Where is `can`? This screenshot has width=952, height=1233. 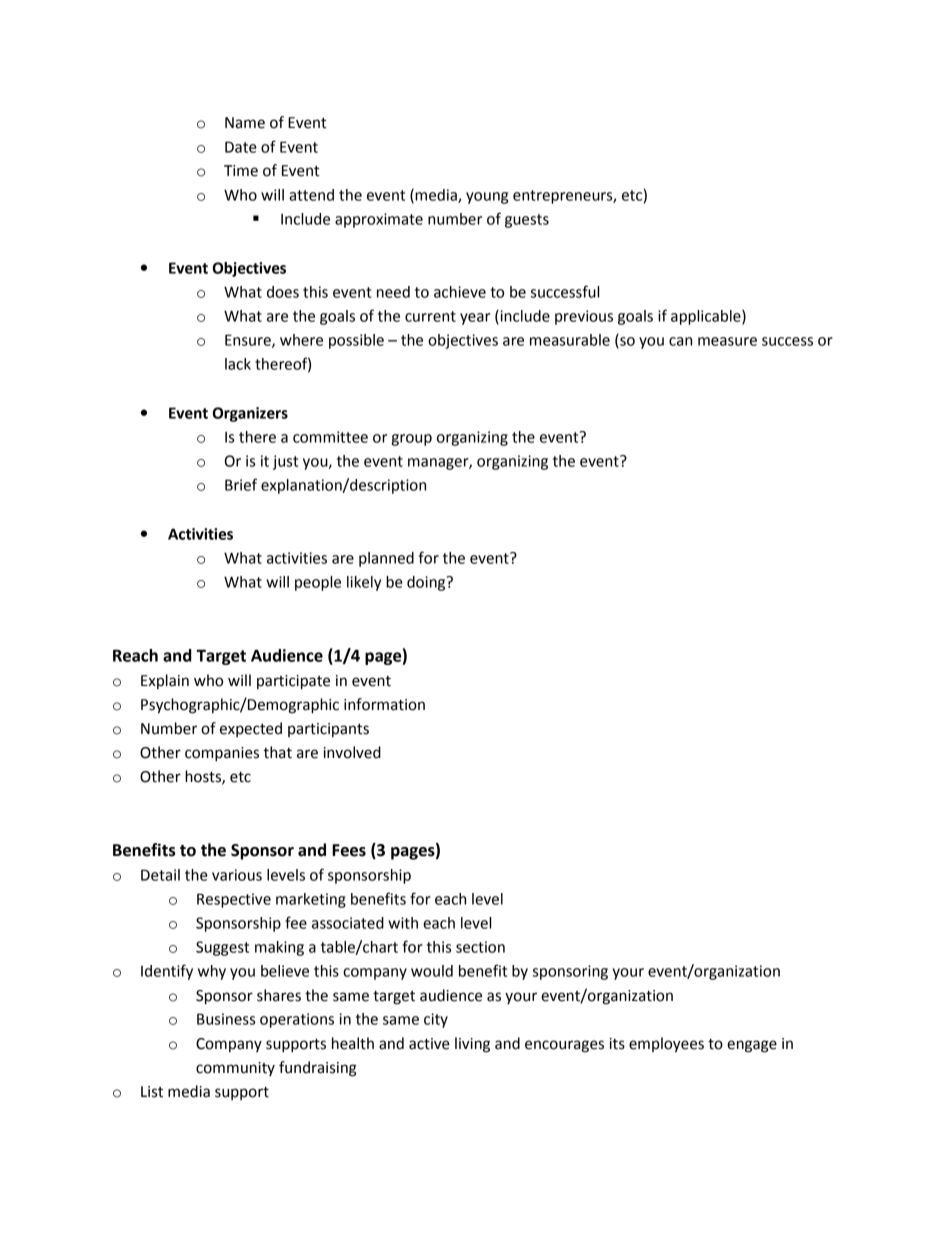 can is located at coordinates (680, 341).
